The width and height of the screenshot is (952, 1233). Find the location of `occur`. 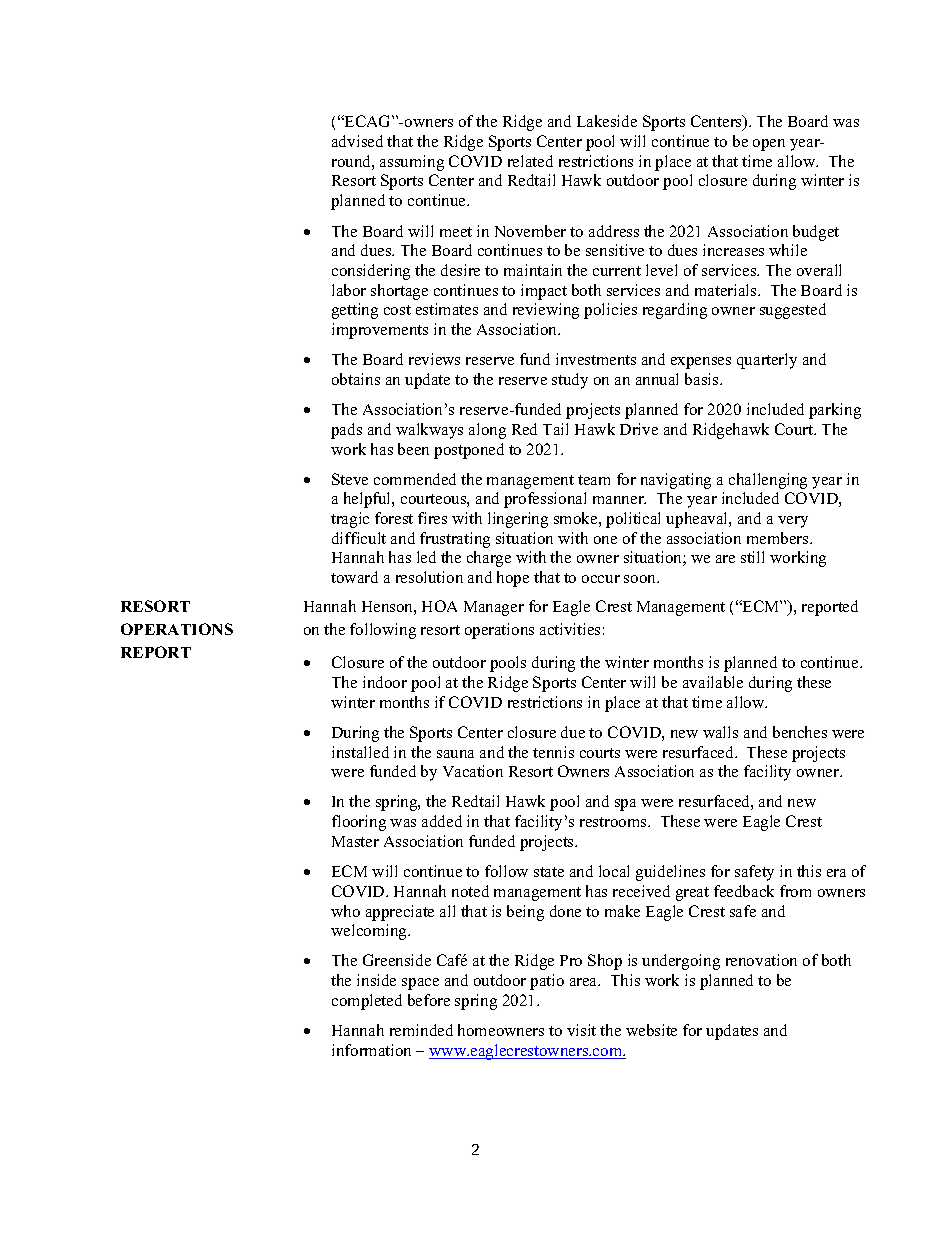

occur is located at coordinates (601, 579).
